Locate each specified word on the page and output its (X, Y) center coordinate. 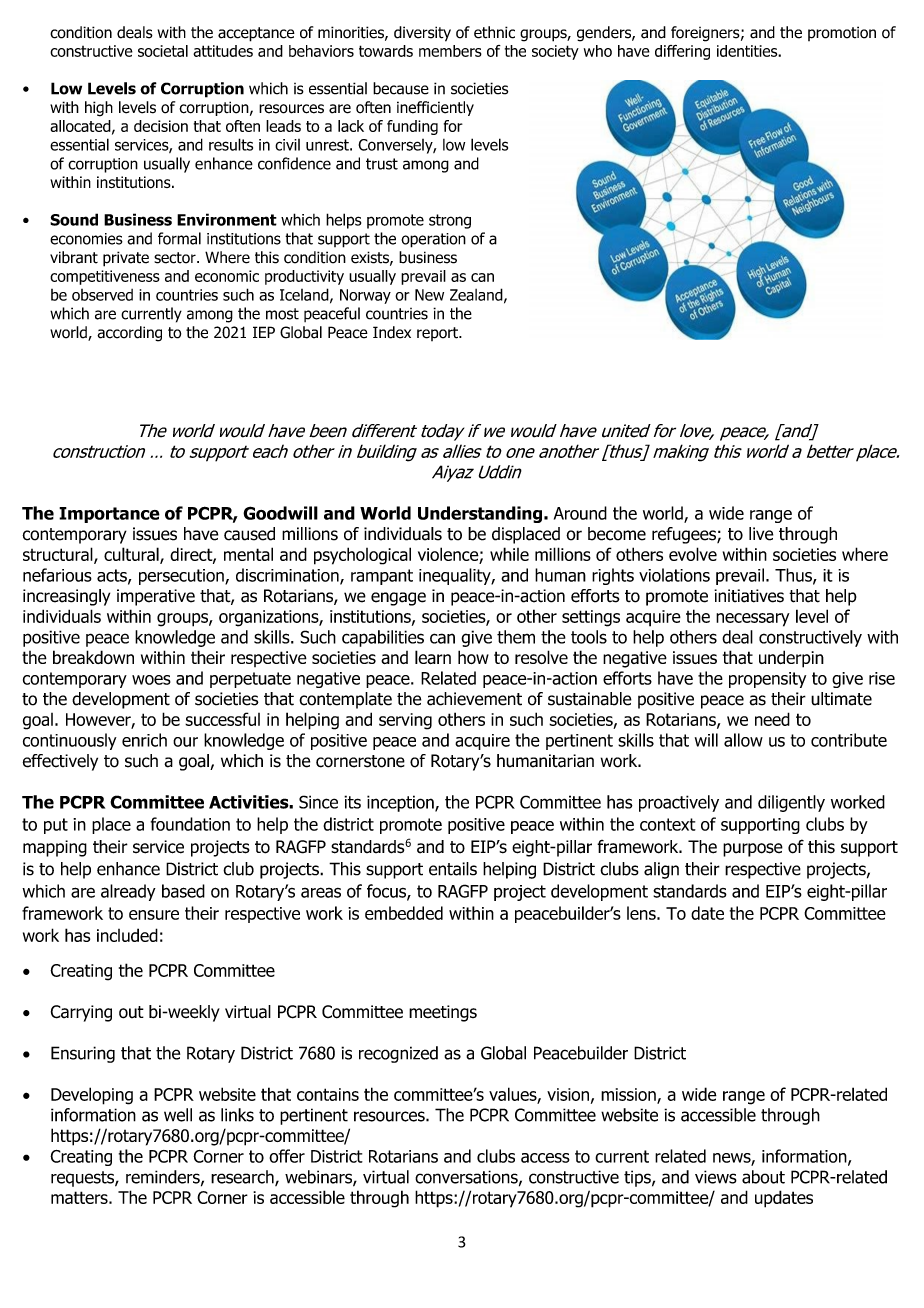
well (178, 1115)
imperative (156, 597)
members (450, 51)
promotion (842, 33)
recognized (398, 1054)
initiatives (749, 596)
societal (163, 51)
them (516, 637)
